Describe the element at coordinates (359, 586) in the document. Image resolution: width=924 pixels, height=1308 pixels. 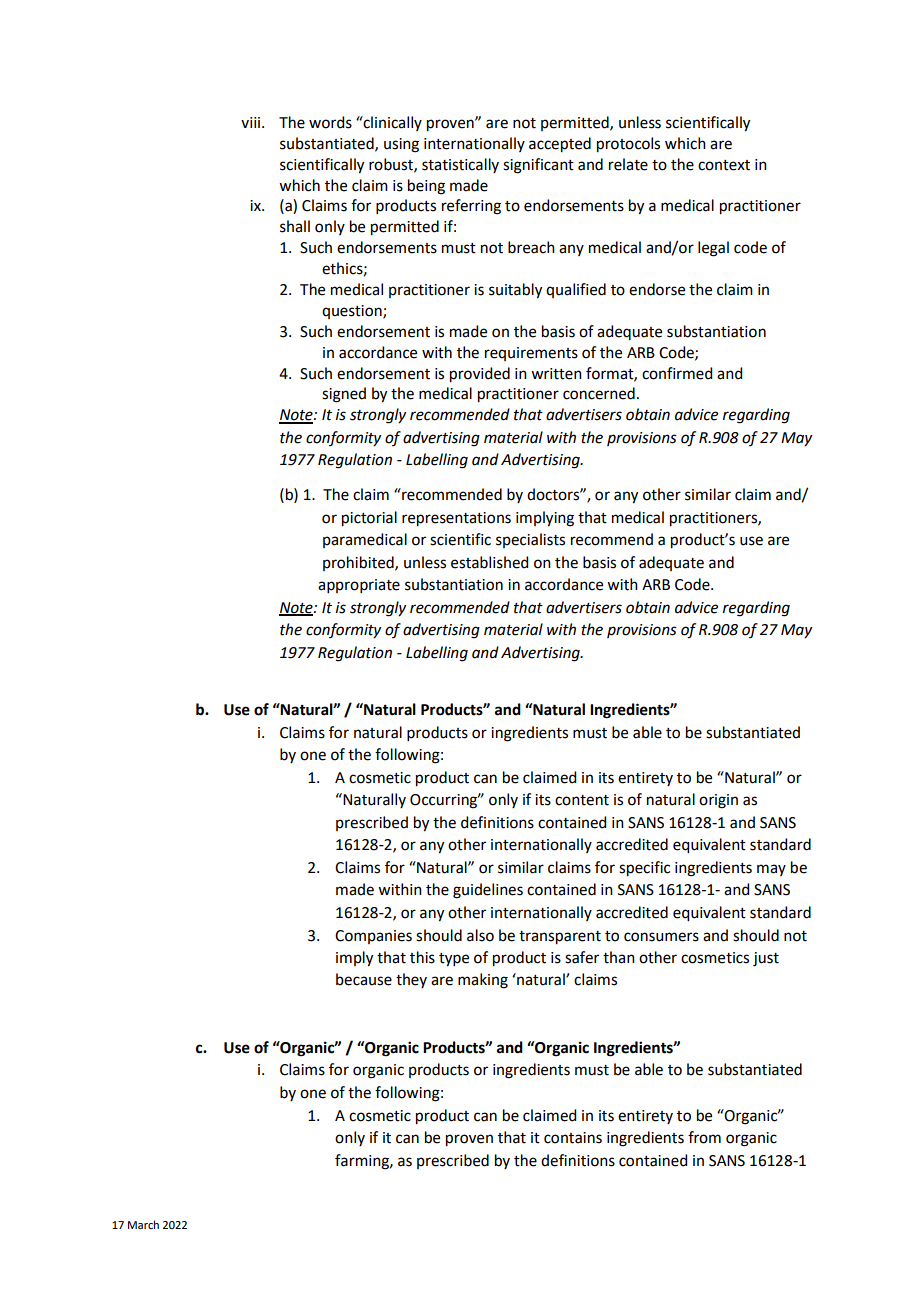
I see `appropriate` at that location.
